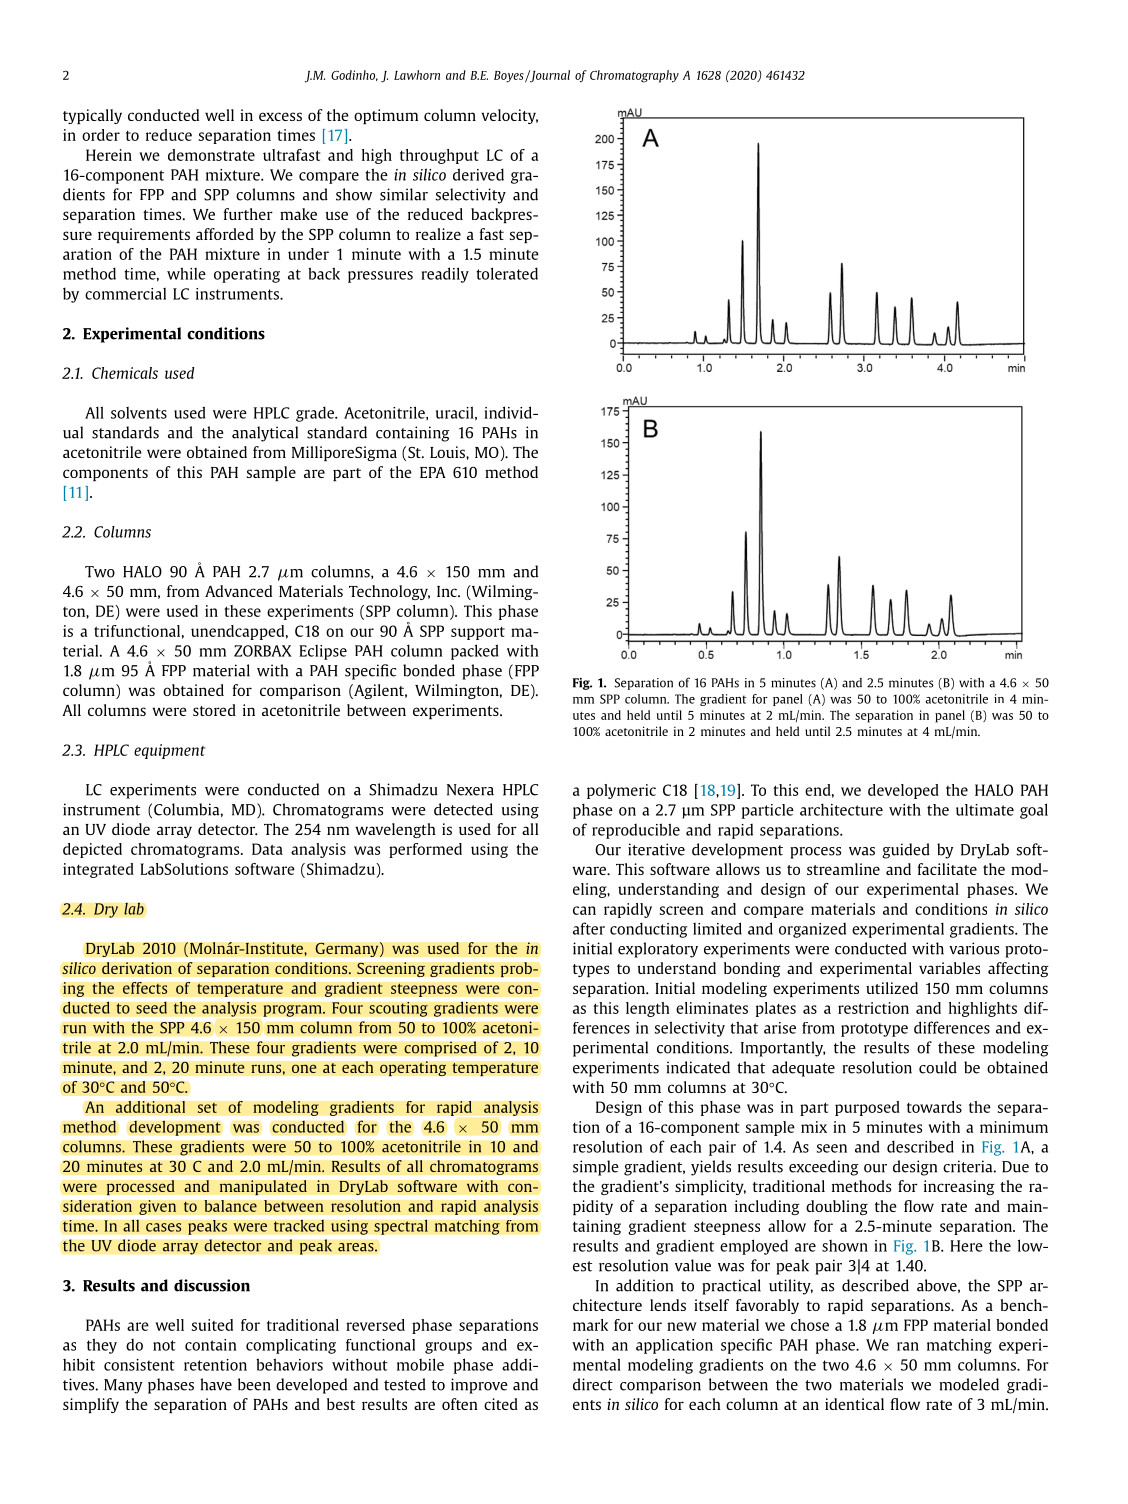  What do you see at coordinates (985, 810) in the image?
I see `ultimate` at bounding box center [985, 810].
